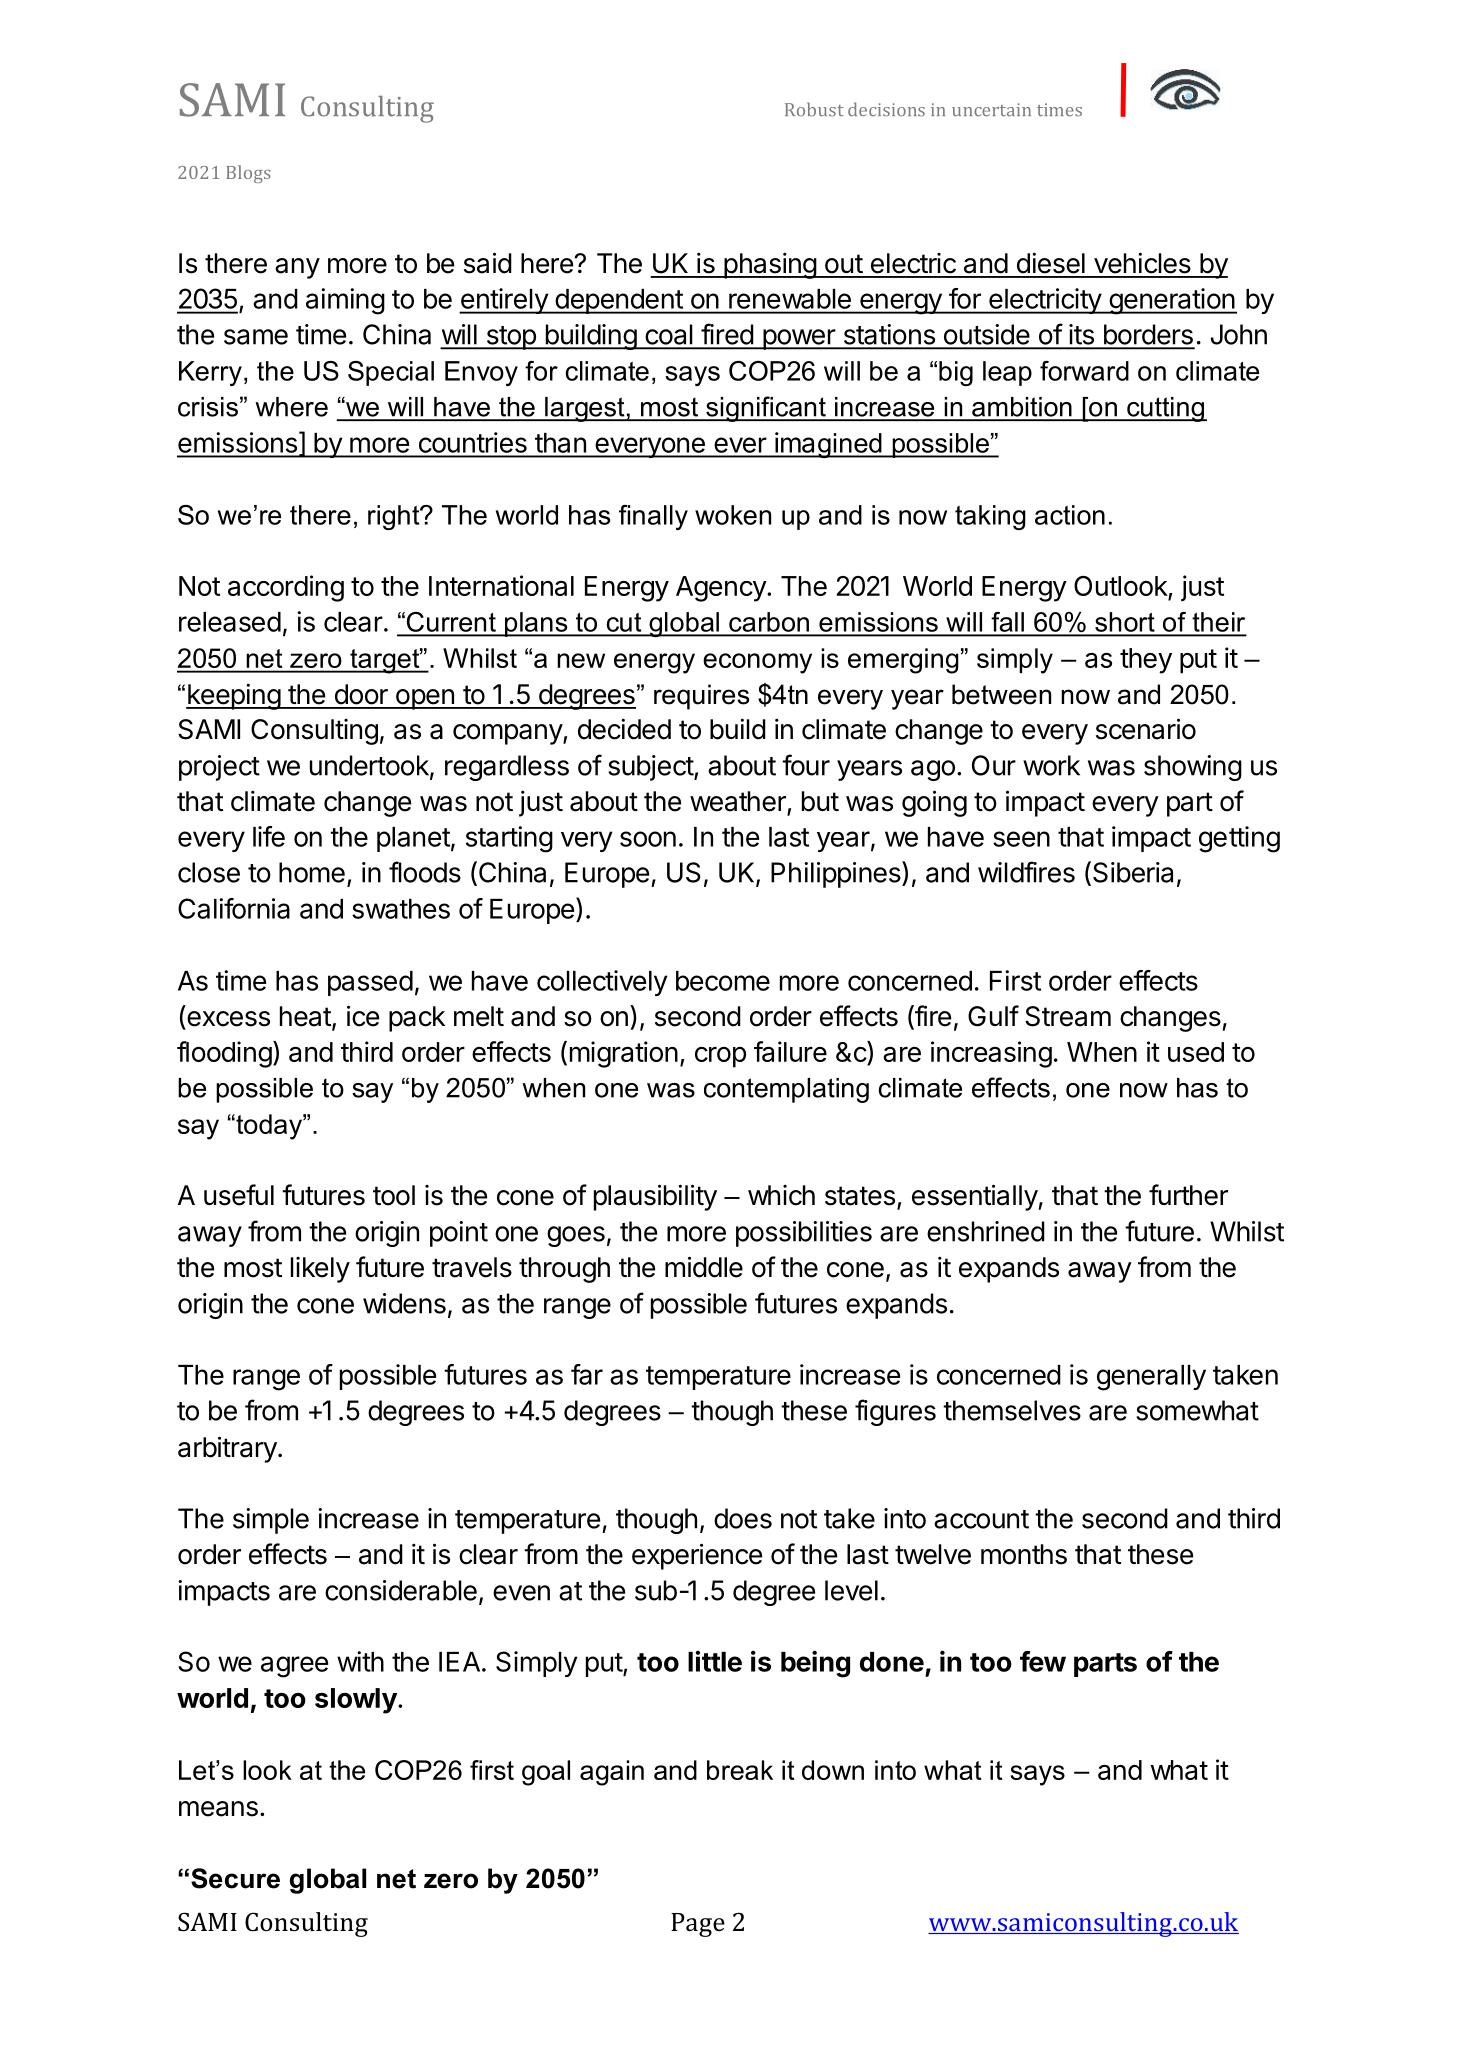 The width and height of the document is (1462, 2070). Describe the element at coordinates (235, 1878) in the document. I see `Secure` at that location.
